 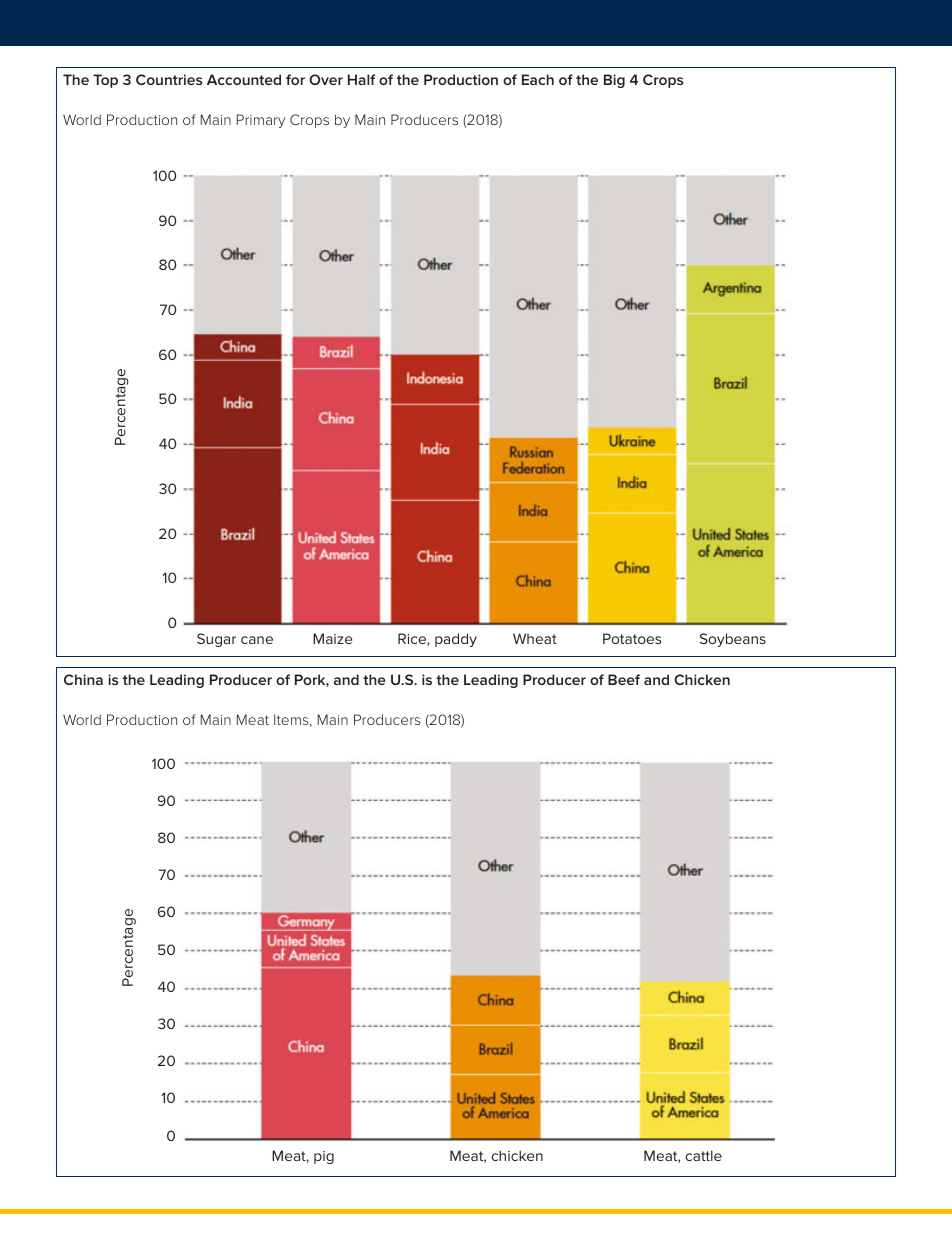 I want to click on Maize, so click(x=332, y=638).
